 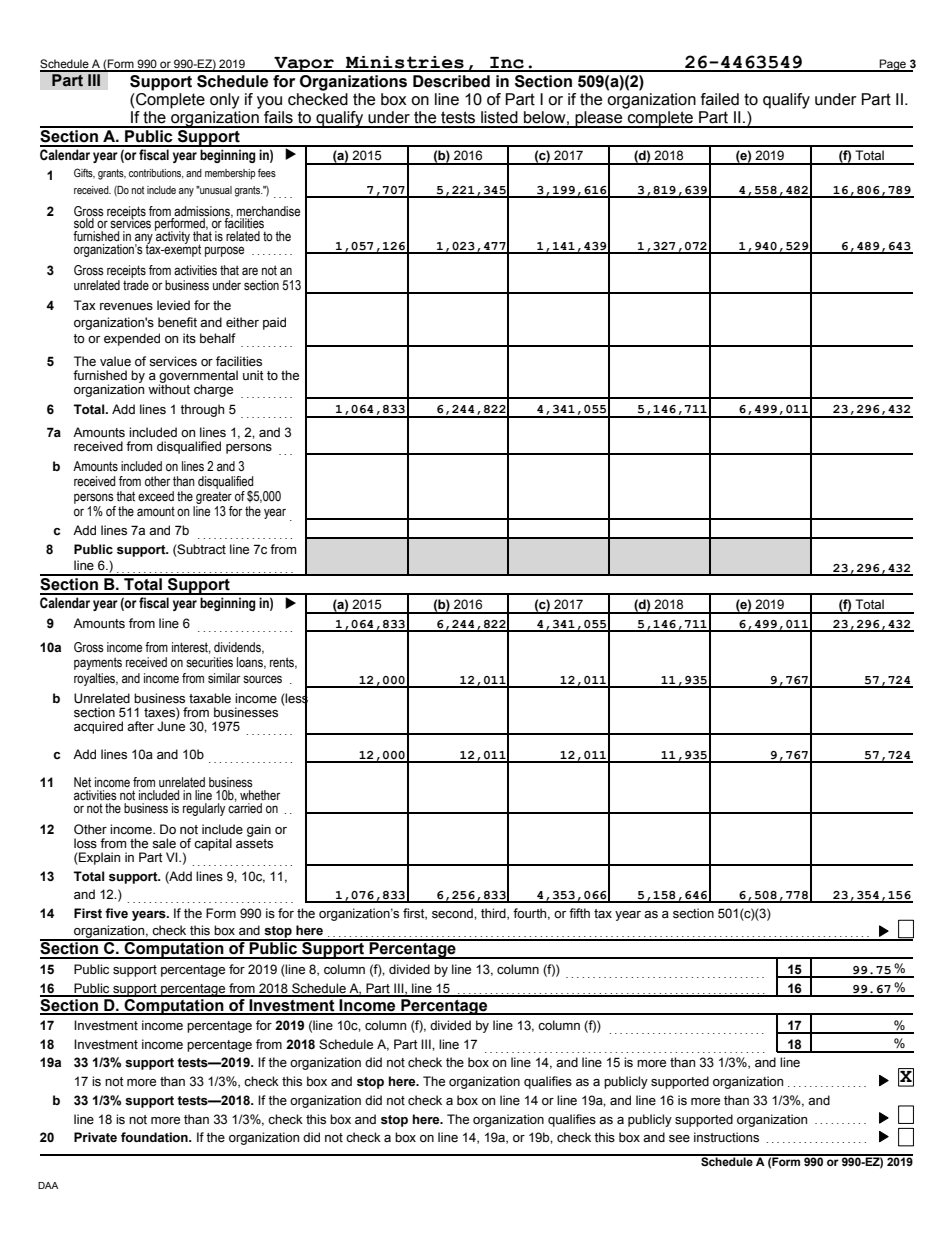 I want to click on Described, so click(x=451, y=81).
